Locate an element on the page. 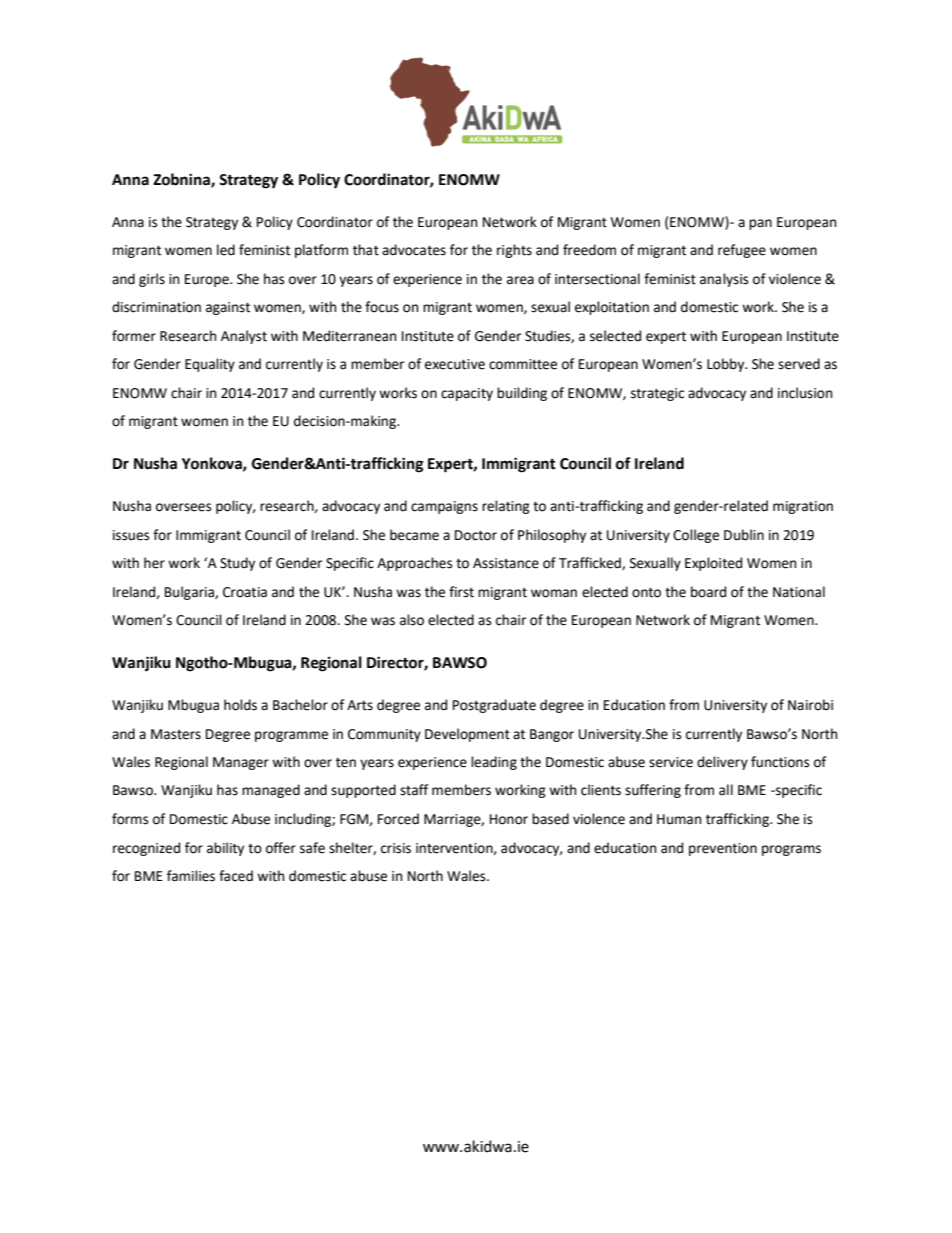 This image has width=952, height=1233. rights is located at coordinates (514, 251).
